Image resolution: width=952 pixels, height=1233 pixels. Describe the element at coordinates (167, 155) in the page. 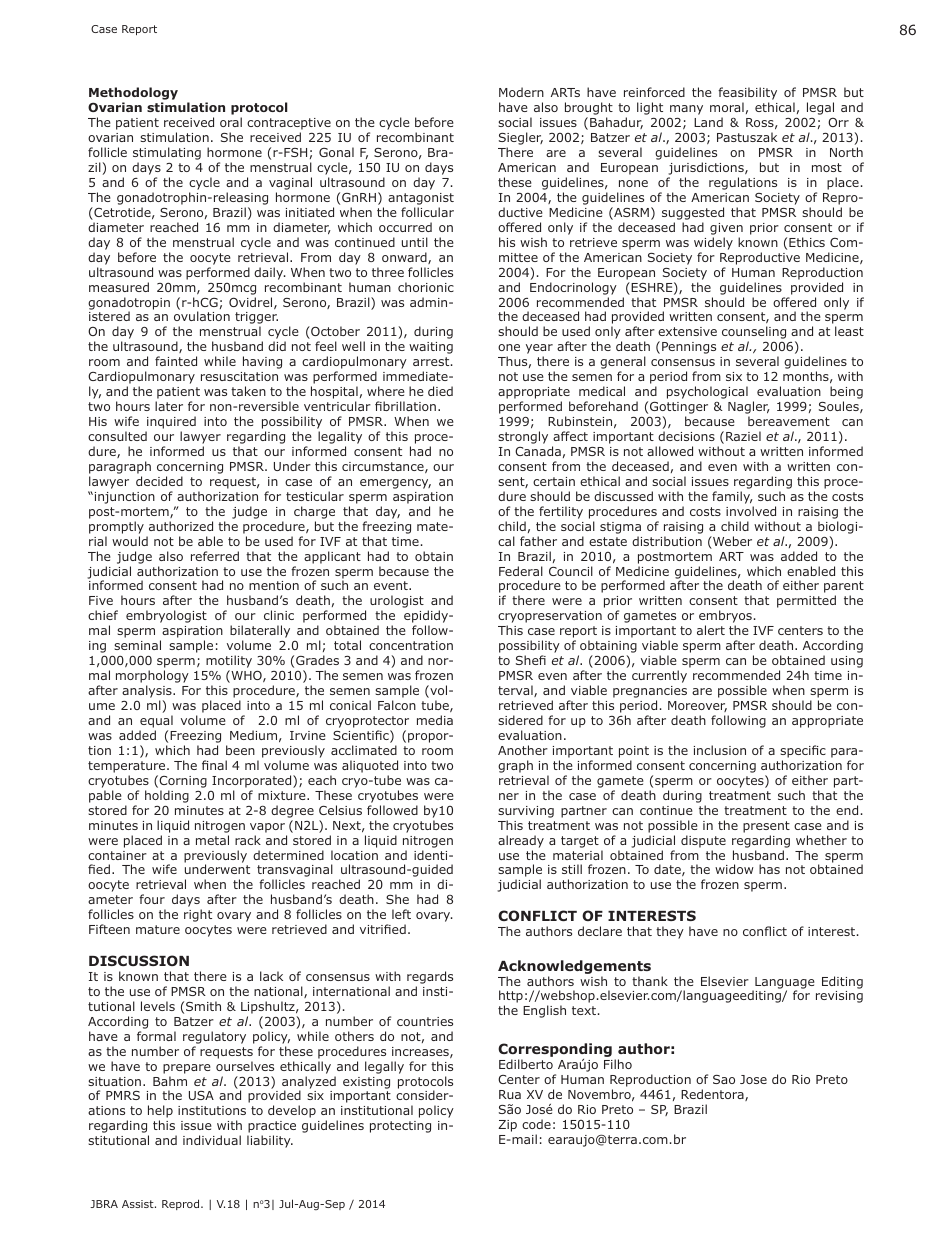

I see `stimulating` at that location.
